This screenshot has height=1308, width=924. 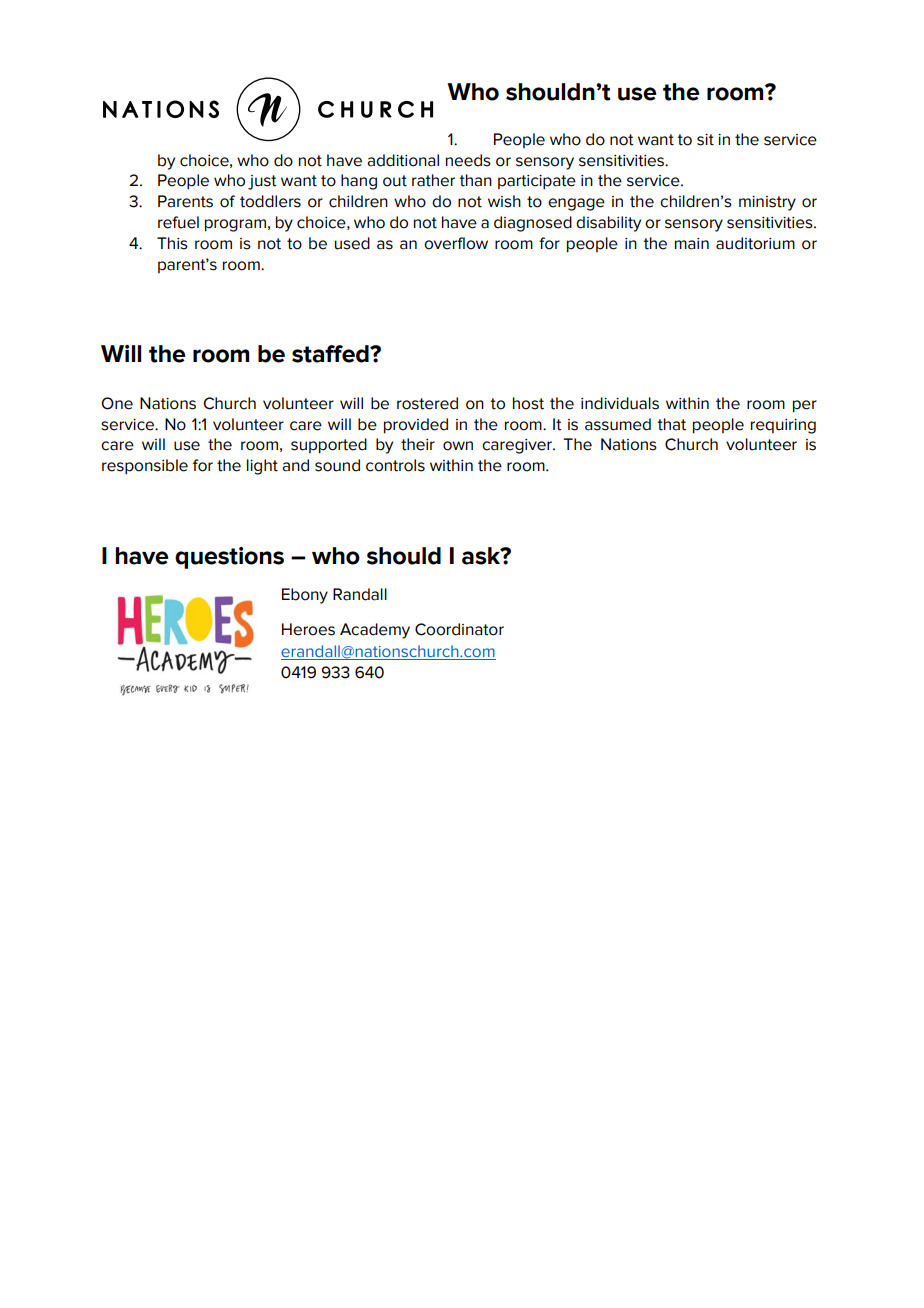 I want to click on One, so click(x=117, y=403).
